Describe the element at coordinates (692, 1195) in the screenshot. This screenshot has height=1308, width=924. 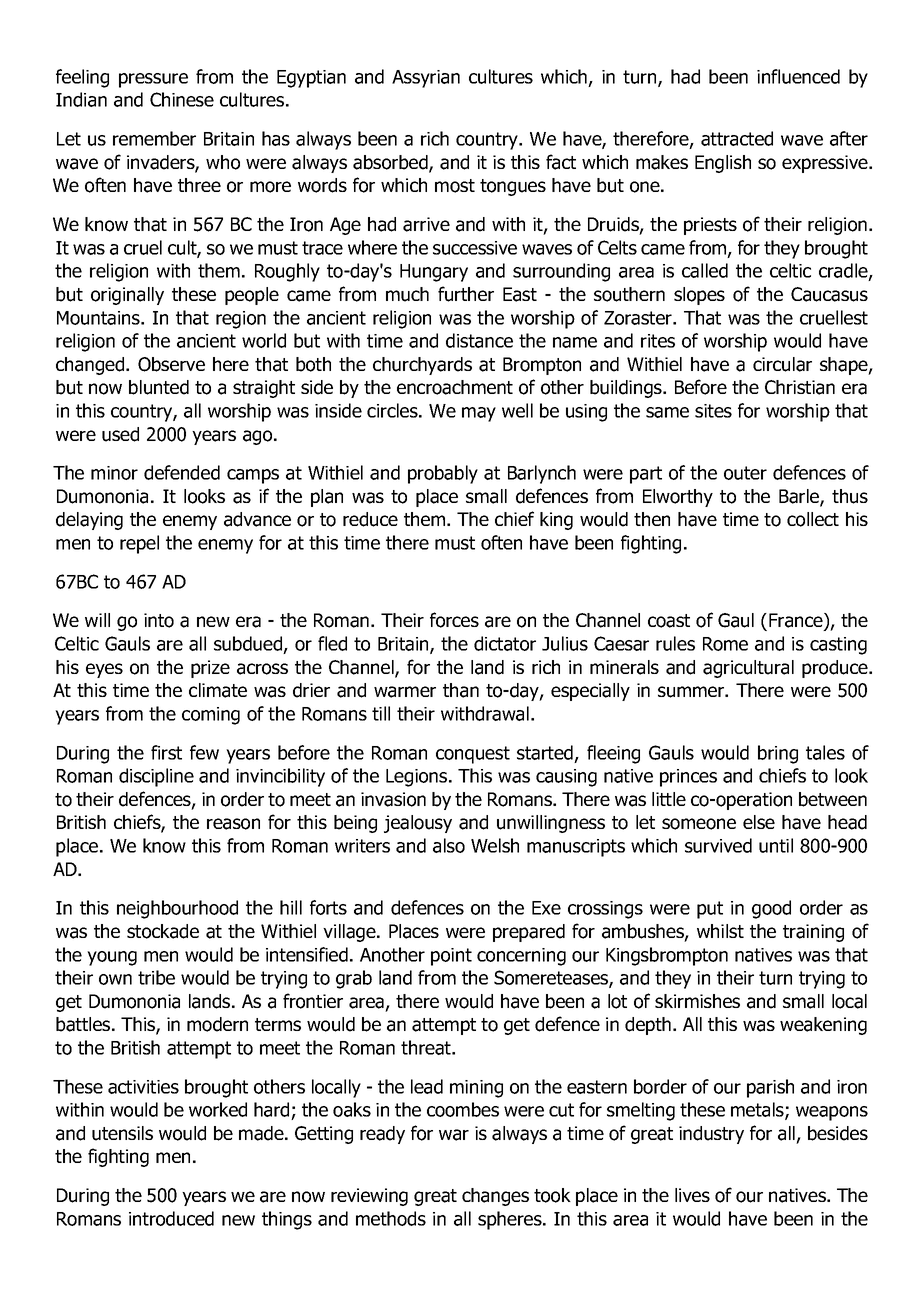
I see `lives` at that location.
